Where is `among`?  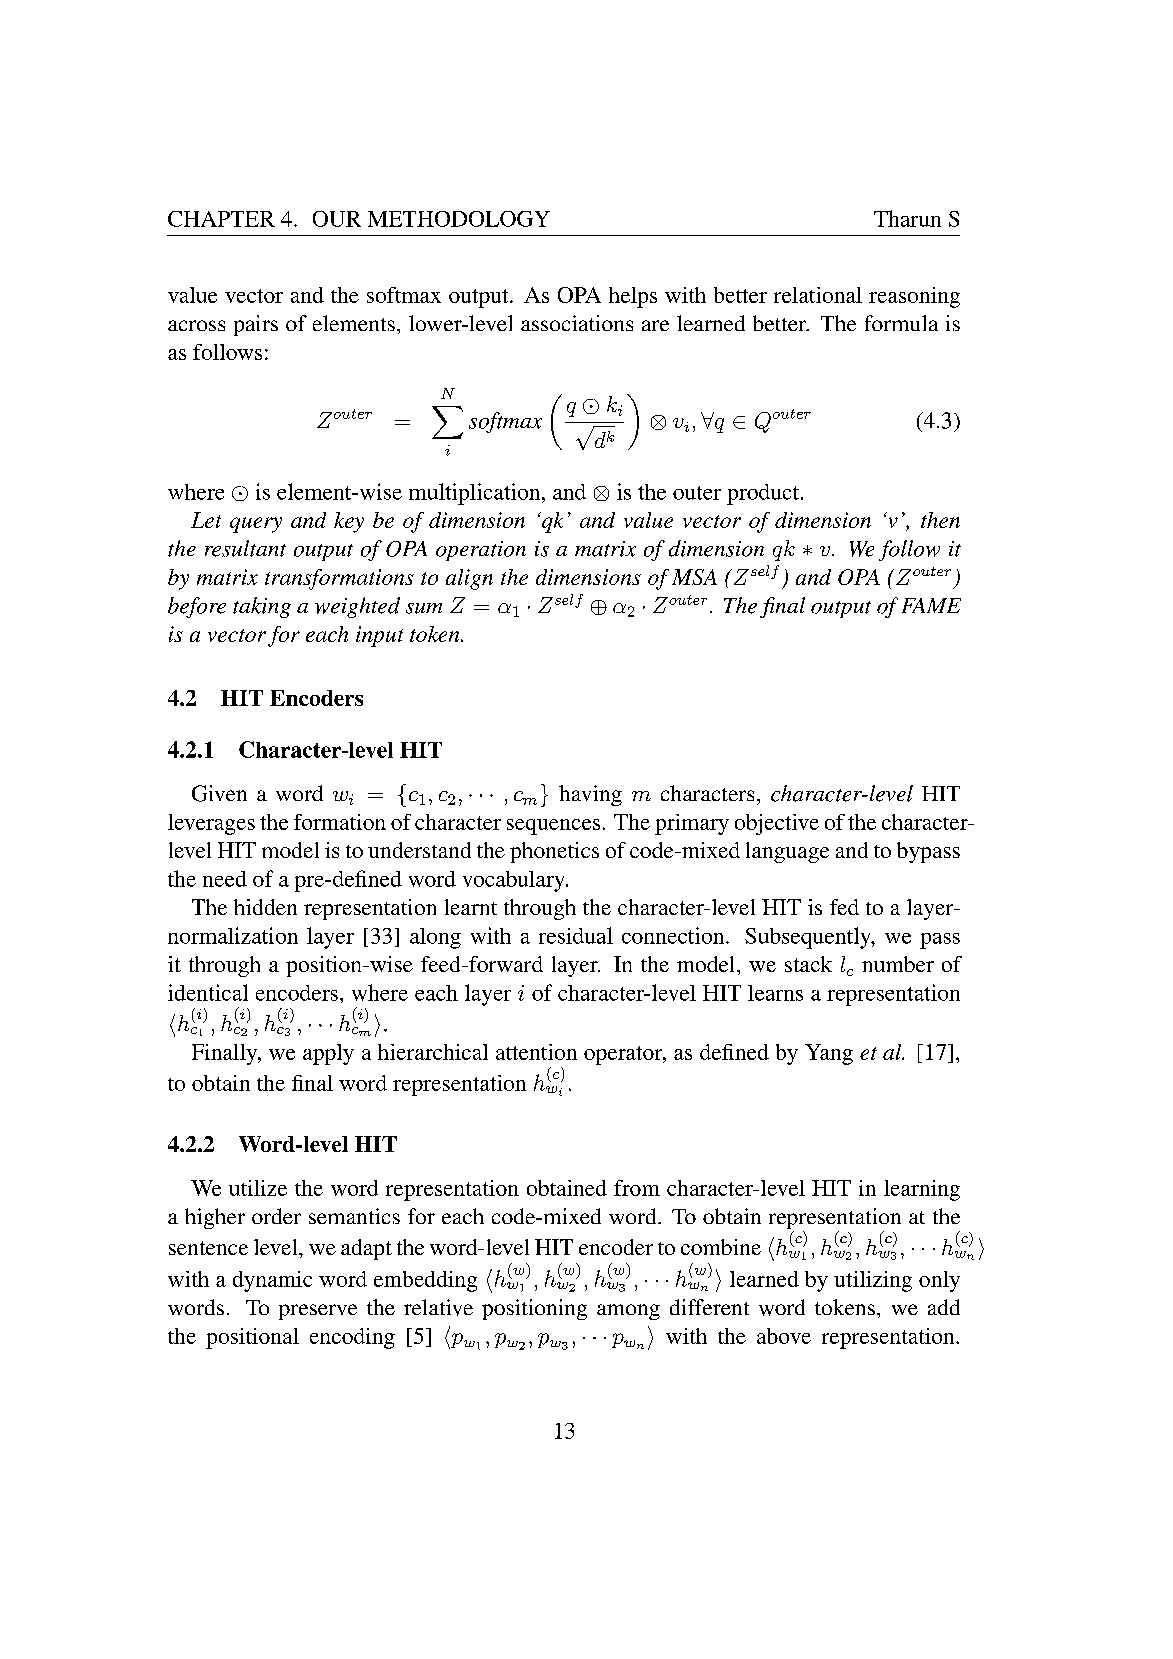
among is located at coordinates (628, 1312).
